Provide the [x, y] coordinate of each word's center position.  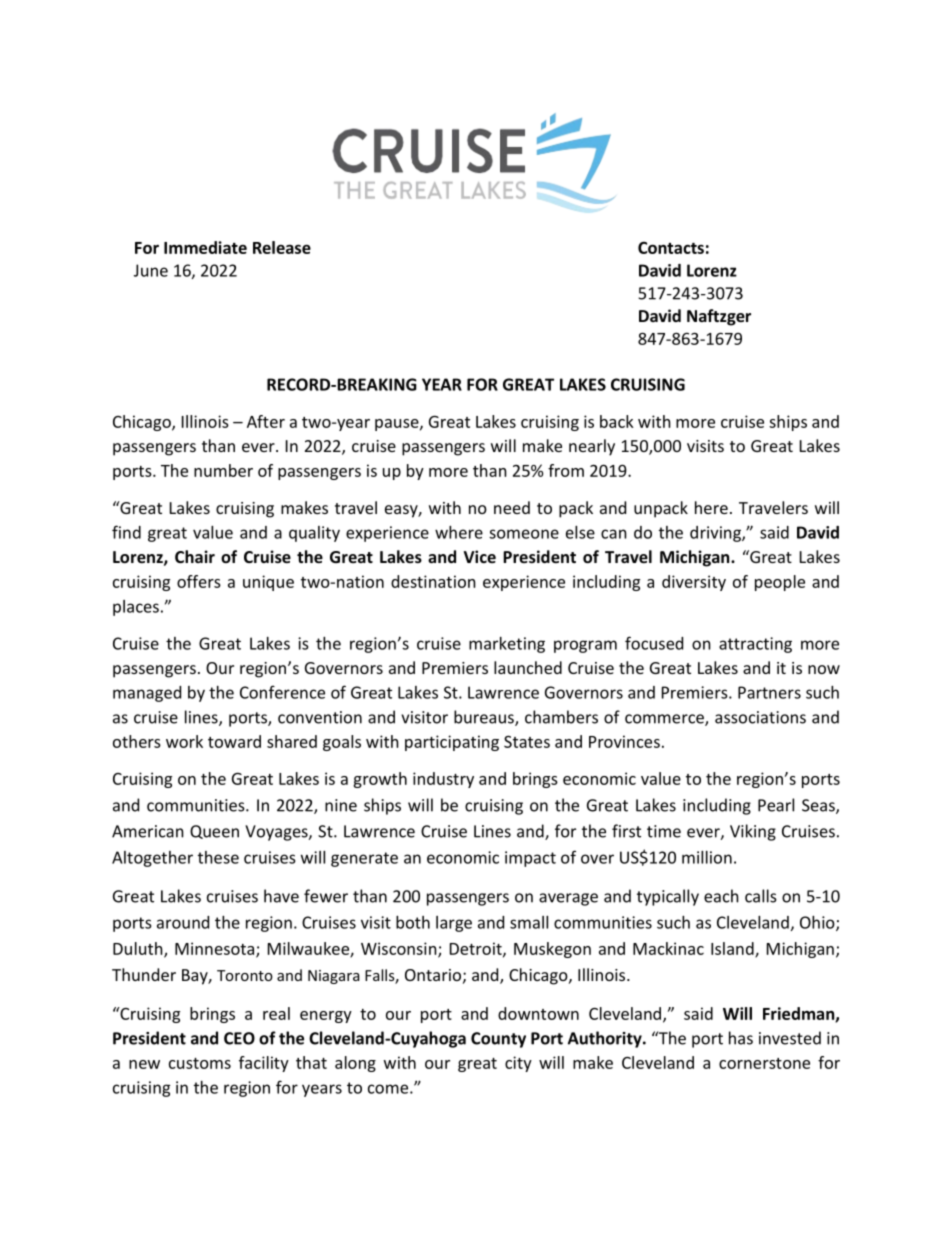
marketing [507, 645]
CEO [239, 1038]
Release [282, 247]
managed [147, 694]
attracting [755, 645]
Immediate [205, 247]
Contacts [671, 247]
